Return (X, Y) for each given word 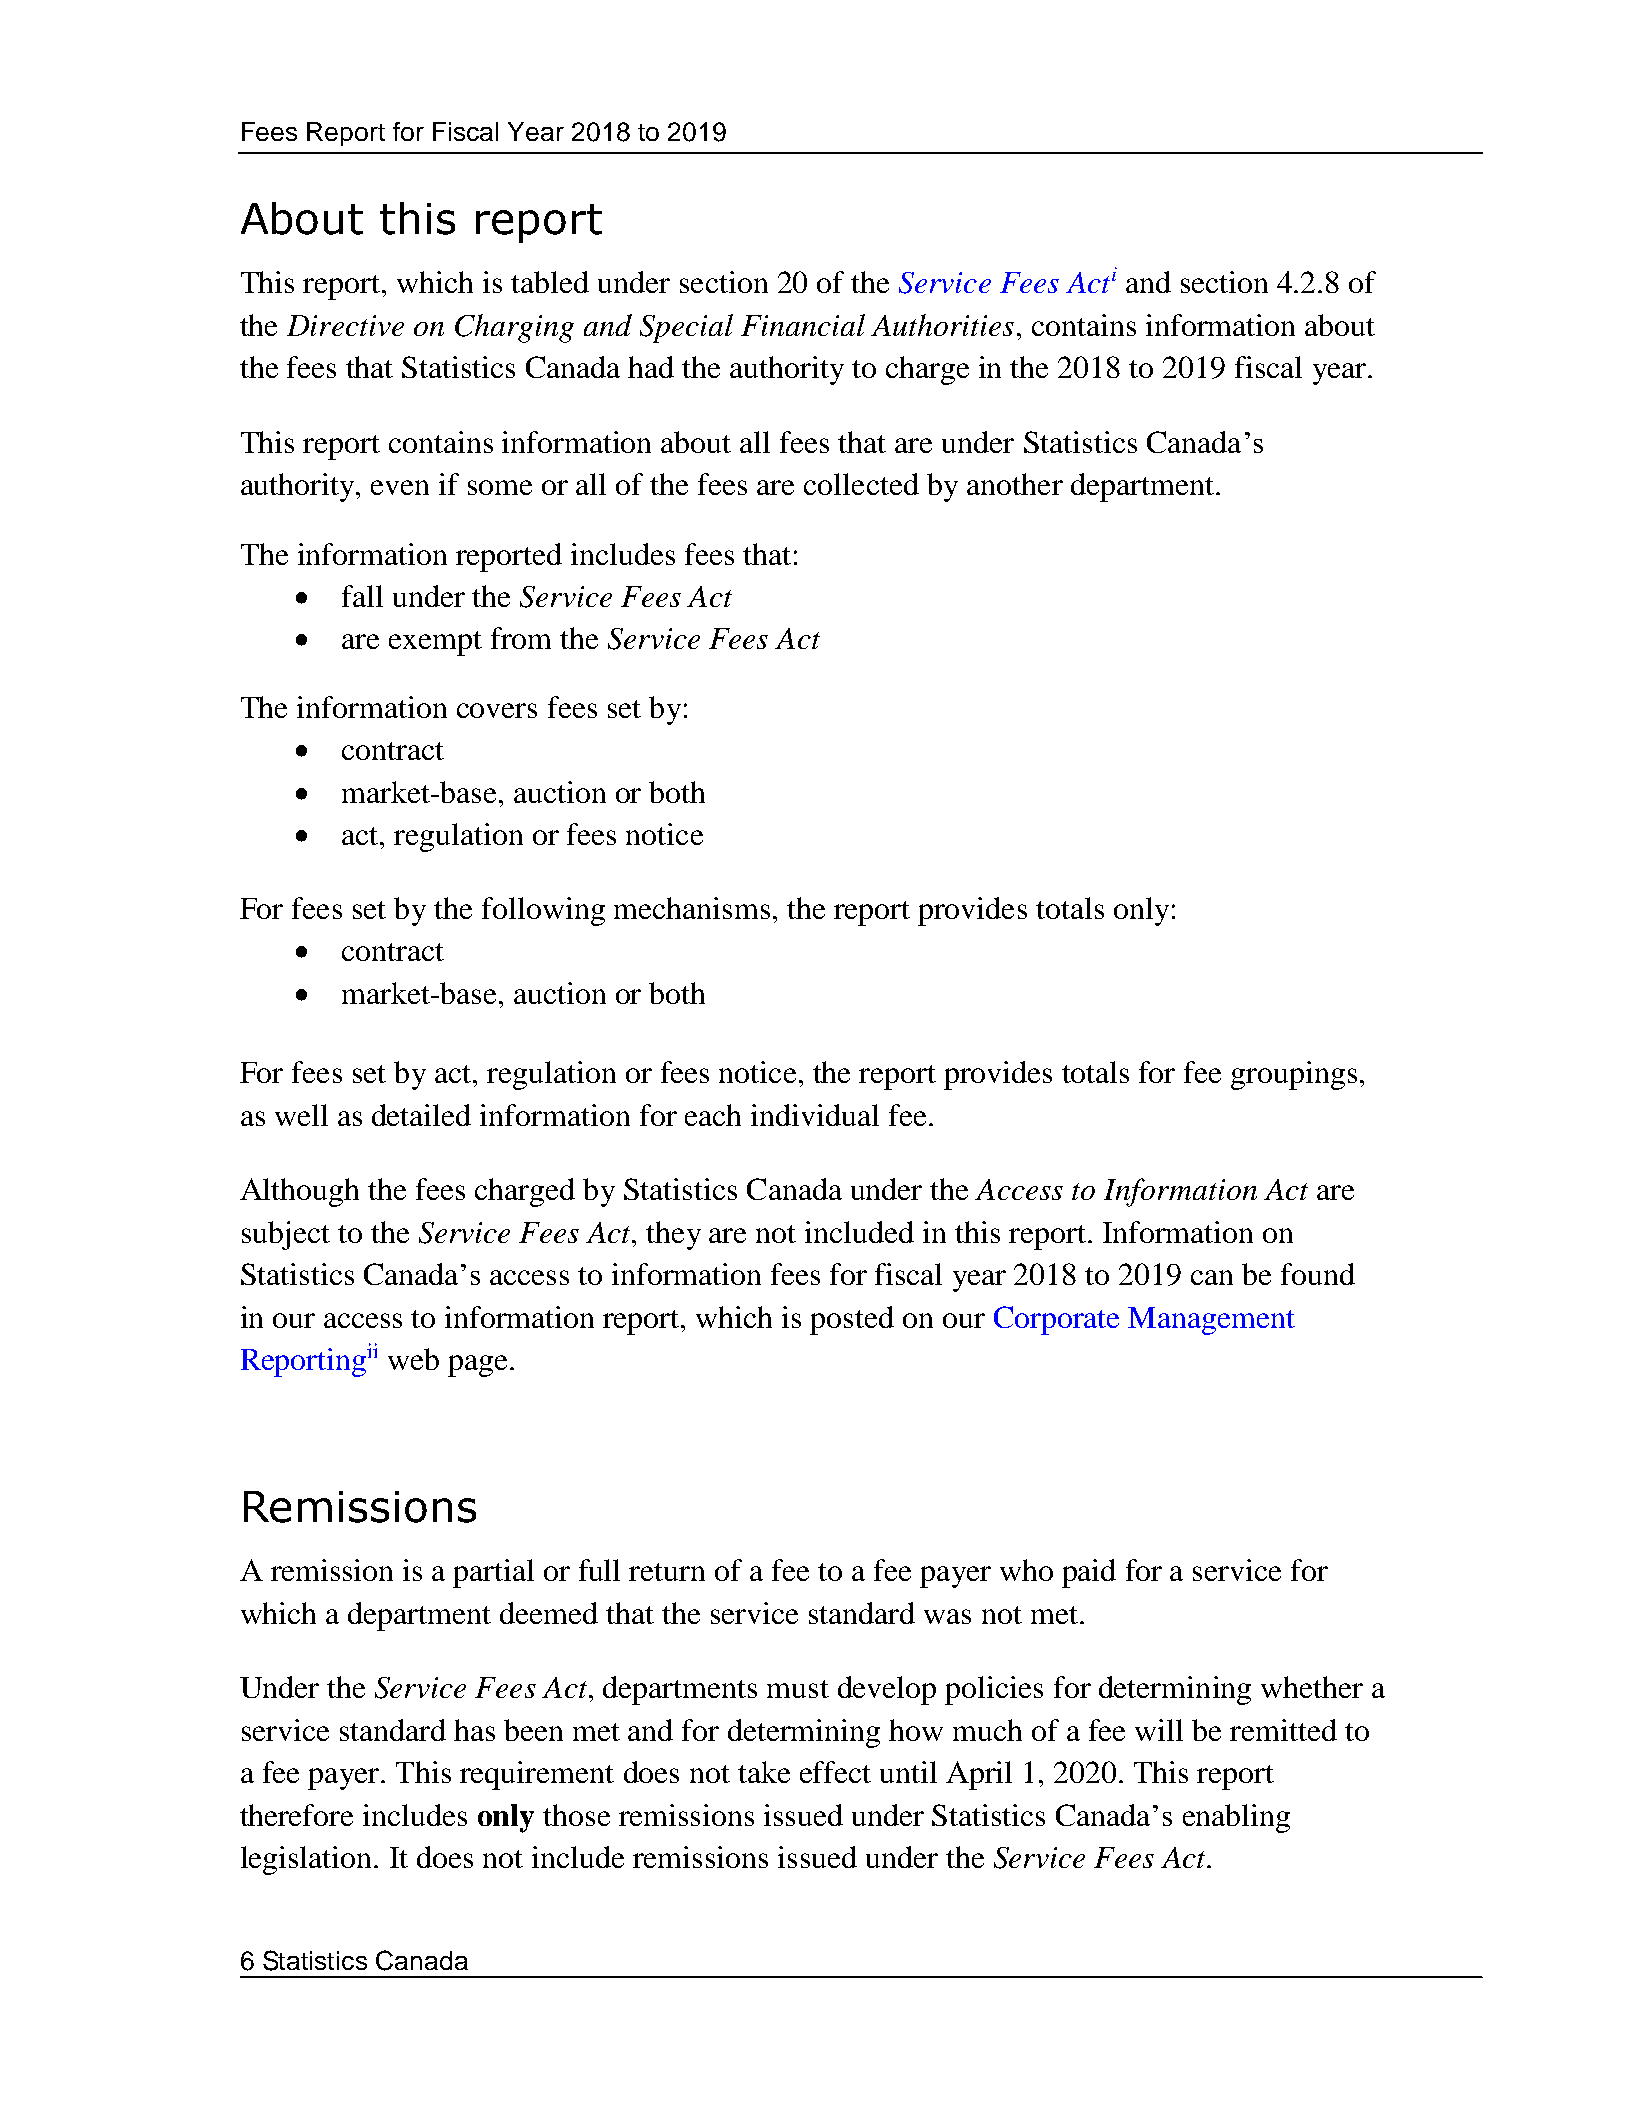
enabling (1236, 1818)
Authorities (942, 325)
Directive (345, 325)
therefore (296, 1815)
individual (815, 1115)
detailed (421, 1115)
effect (835, 1772)
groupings (1294, 1075)
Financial (803, 325)
